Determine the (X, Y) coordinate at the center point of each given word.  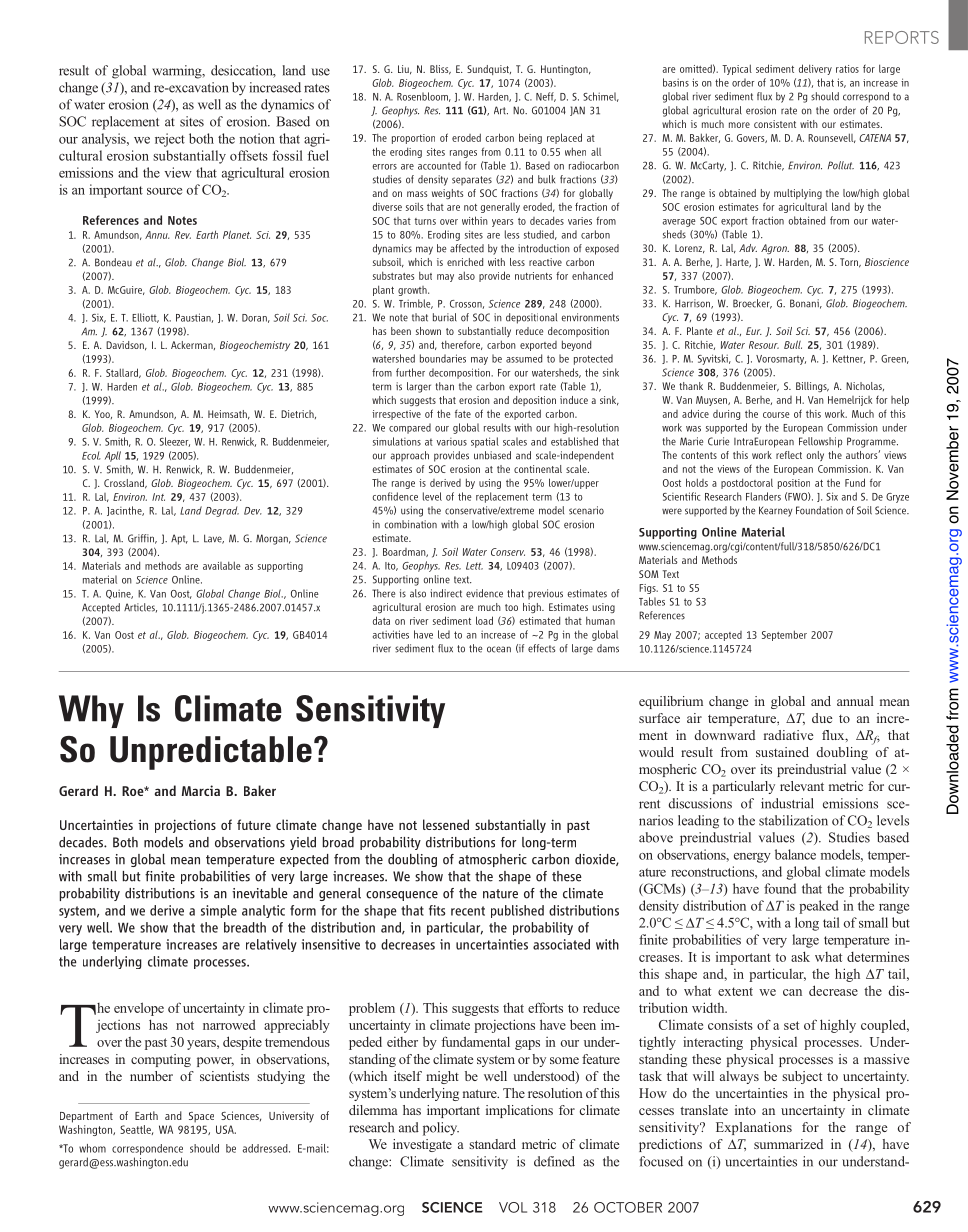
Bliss (440, 70)
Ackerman (193, 345)
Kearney (775, 511)
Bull (793, 344)
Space (201, 1117)
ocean (499, 649)
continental (538, 469)
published (517, 911)
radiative (788, 735)
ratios (847, 69)
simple (219, 911)
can (792, 992)
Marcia (201, 790)
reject (170, 140)
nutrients (533, 276)
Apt (179, 539)
